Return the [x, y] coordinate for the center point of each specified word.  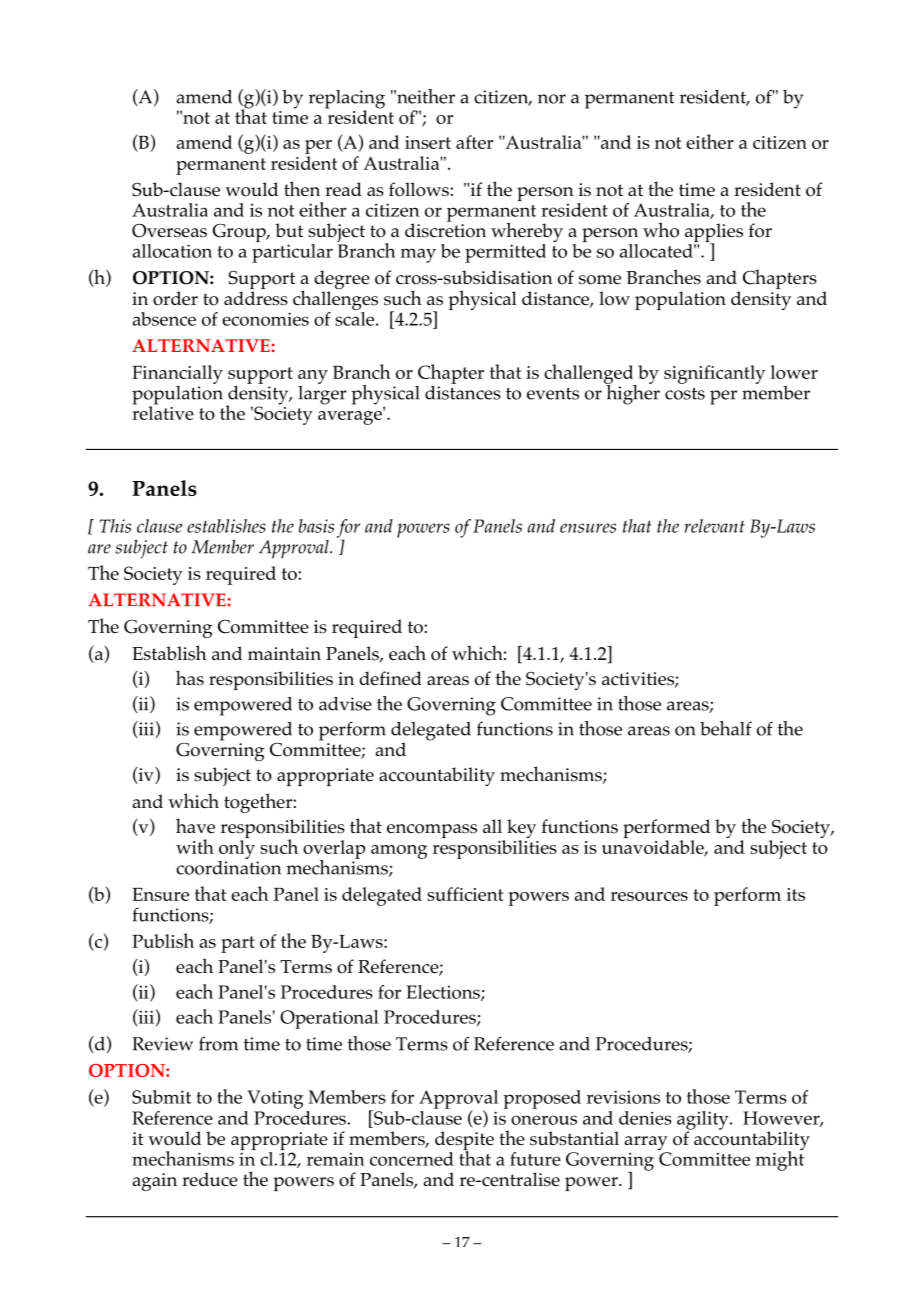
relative [163, 412]
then [302, 188]
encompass [432, 831]
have [195, 826]
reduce [210, 1179]
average [351, 417]
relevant [714, 526]
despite [464, 1142]
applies [714, 234]
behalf [726, 728]
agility [704, 1121]
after [474, 142]
